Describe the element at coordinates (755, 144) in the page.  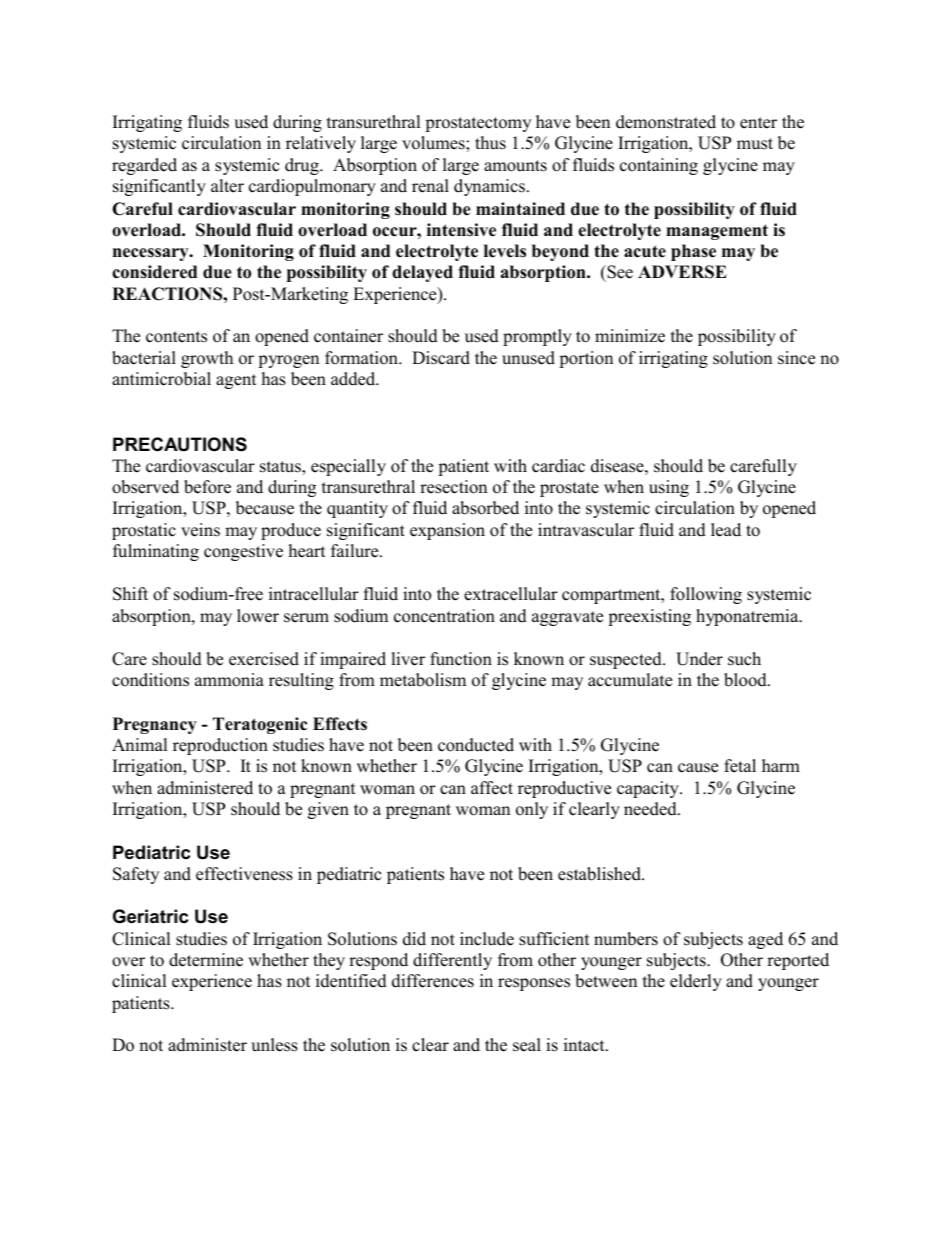
I see `must` at that location.
